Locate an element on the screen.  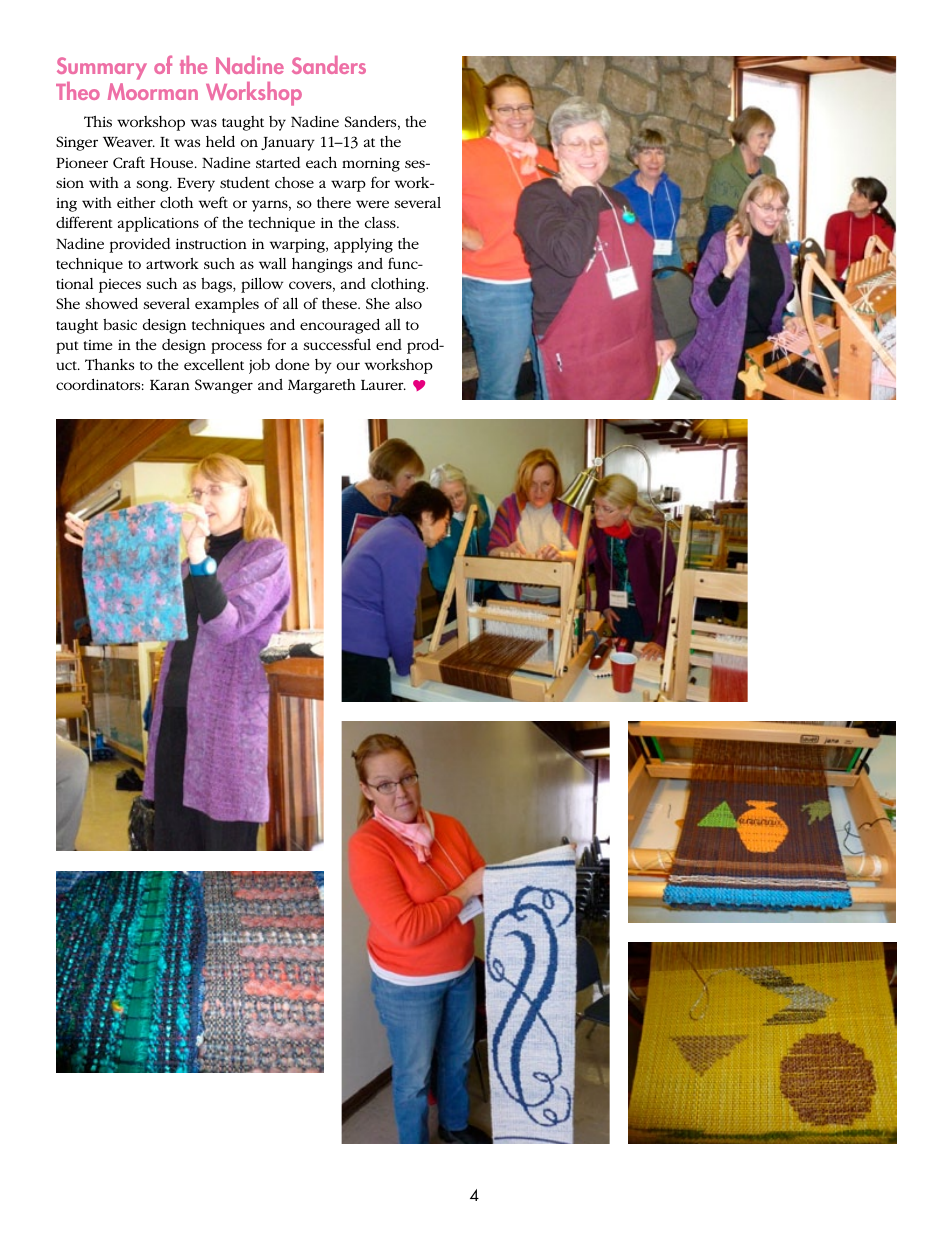
examples is located at coordinates (227, 305).
